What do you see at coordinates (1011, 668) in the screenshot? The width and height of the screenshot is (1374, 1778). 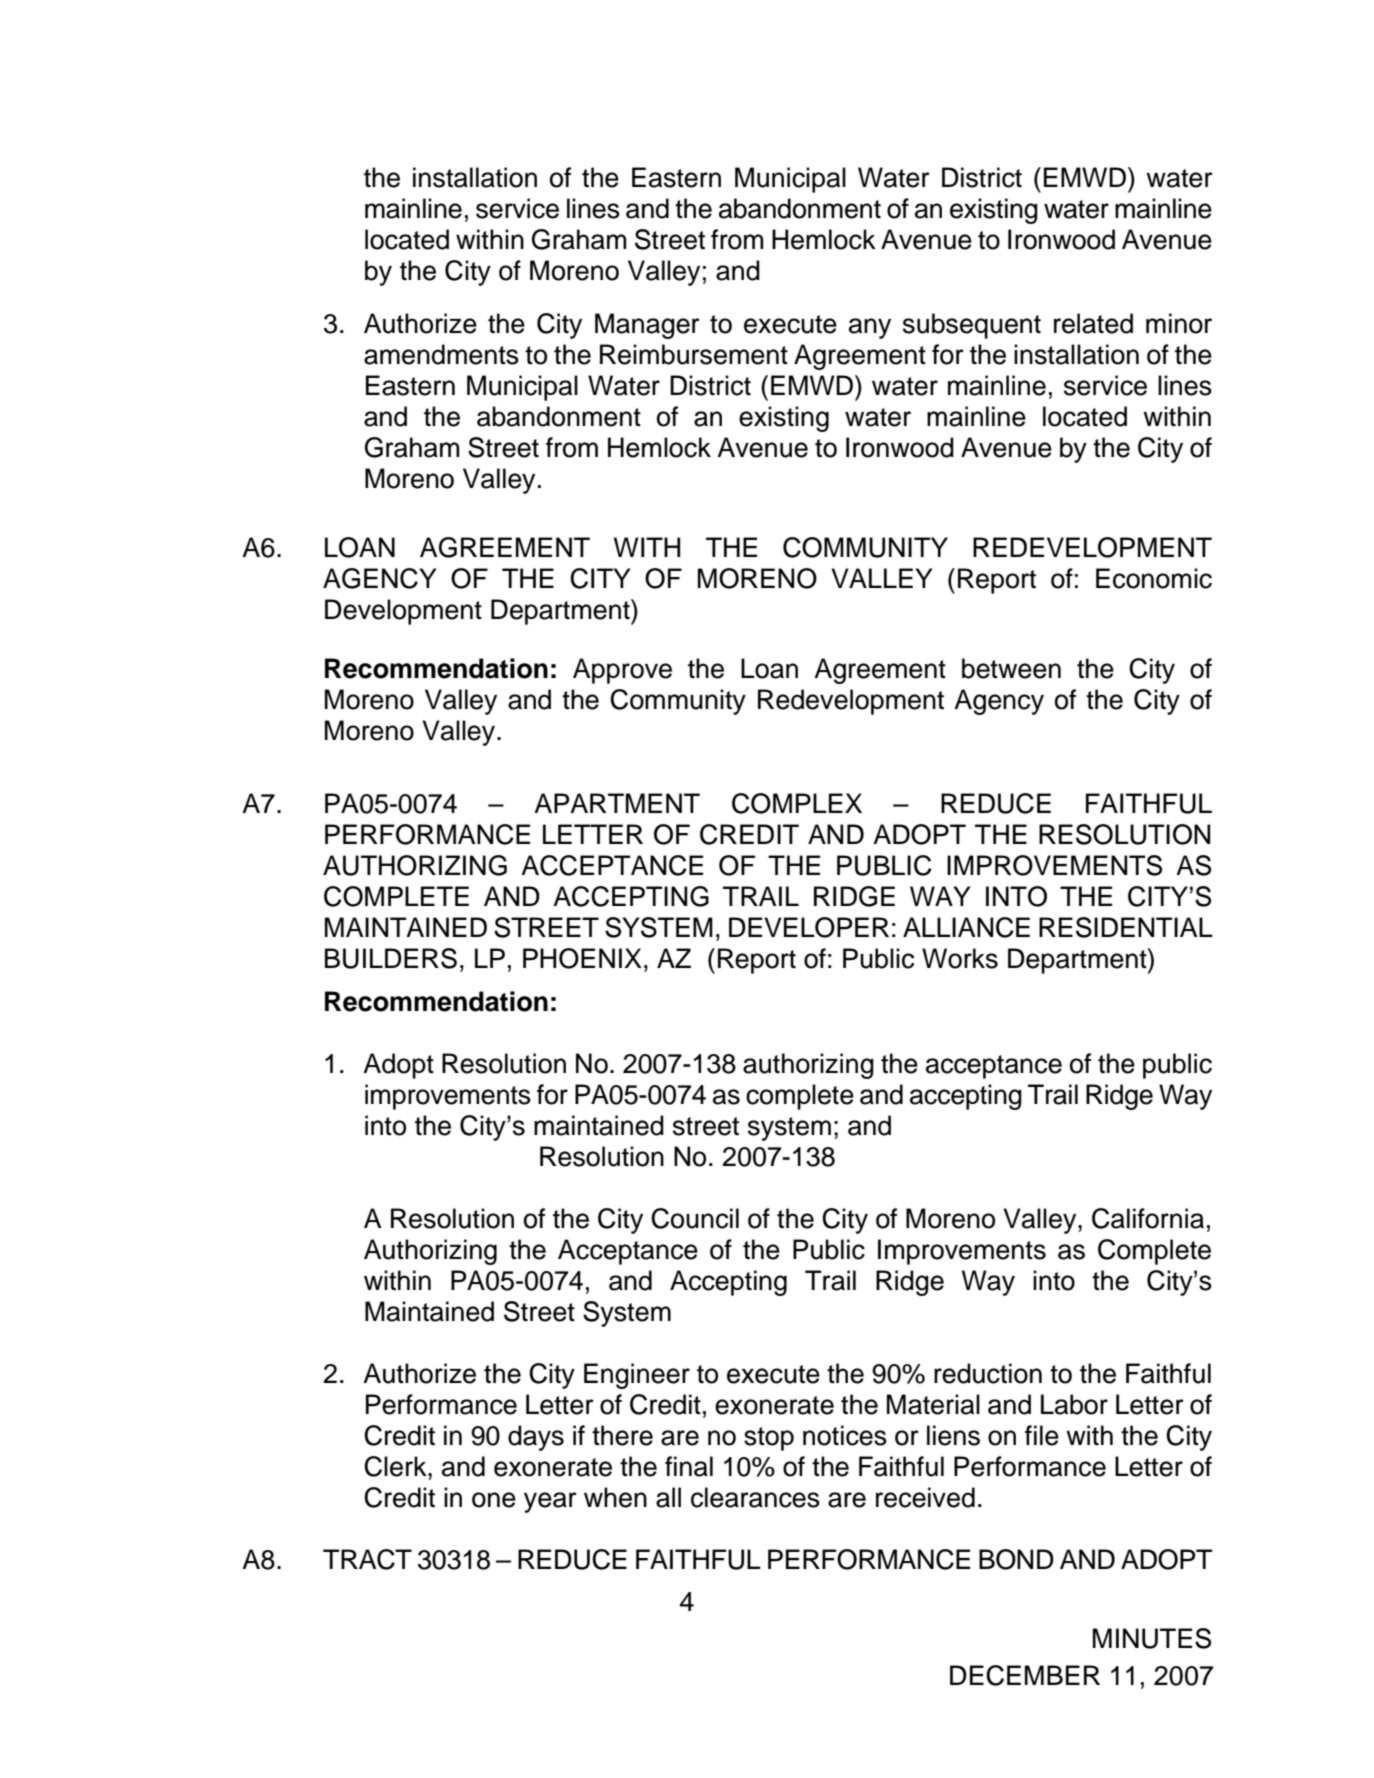 I see `between` at bounding box center [1011, 668].
